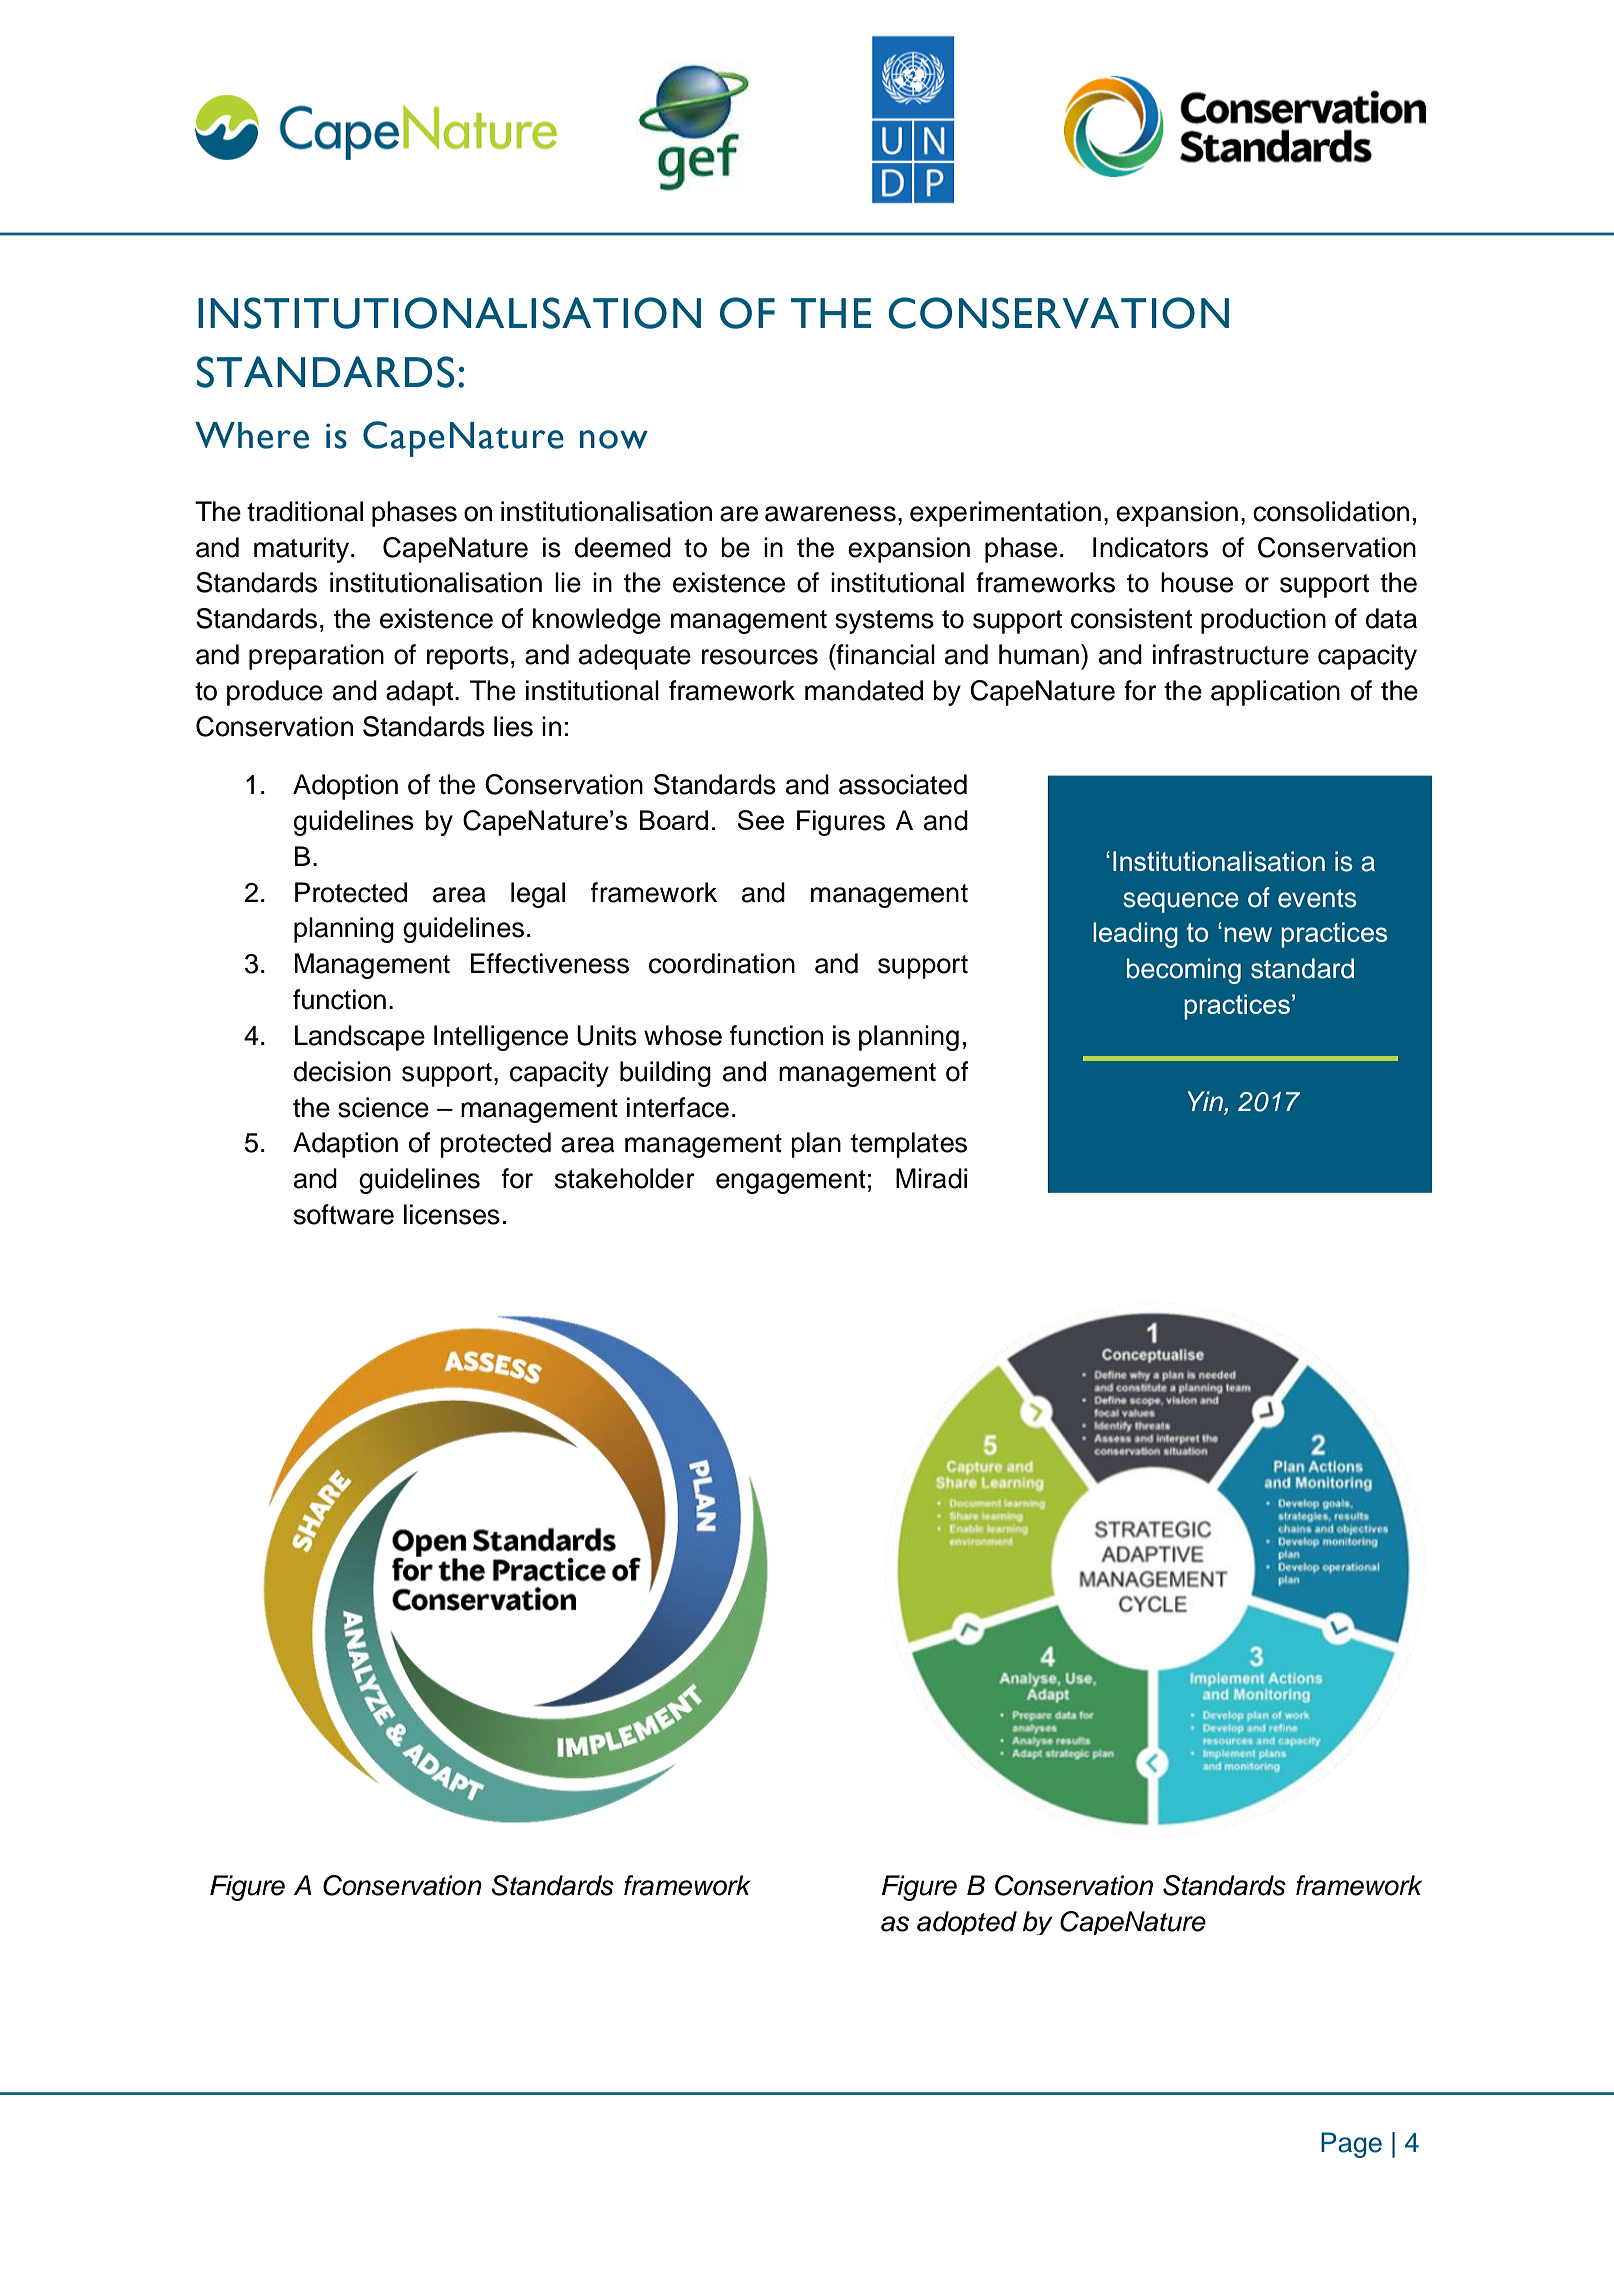 This screenshot has width=1614, height=2284. I want to click on stakeholder, so click(625, 1178).
